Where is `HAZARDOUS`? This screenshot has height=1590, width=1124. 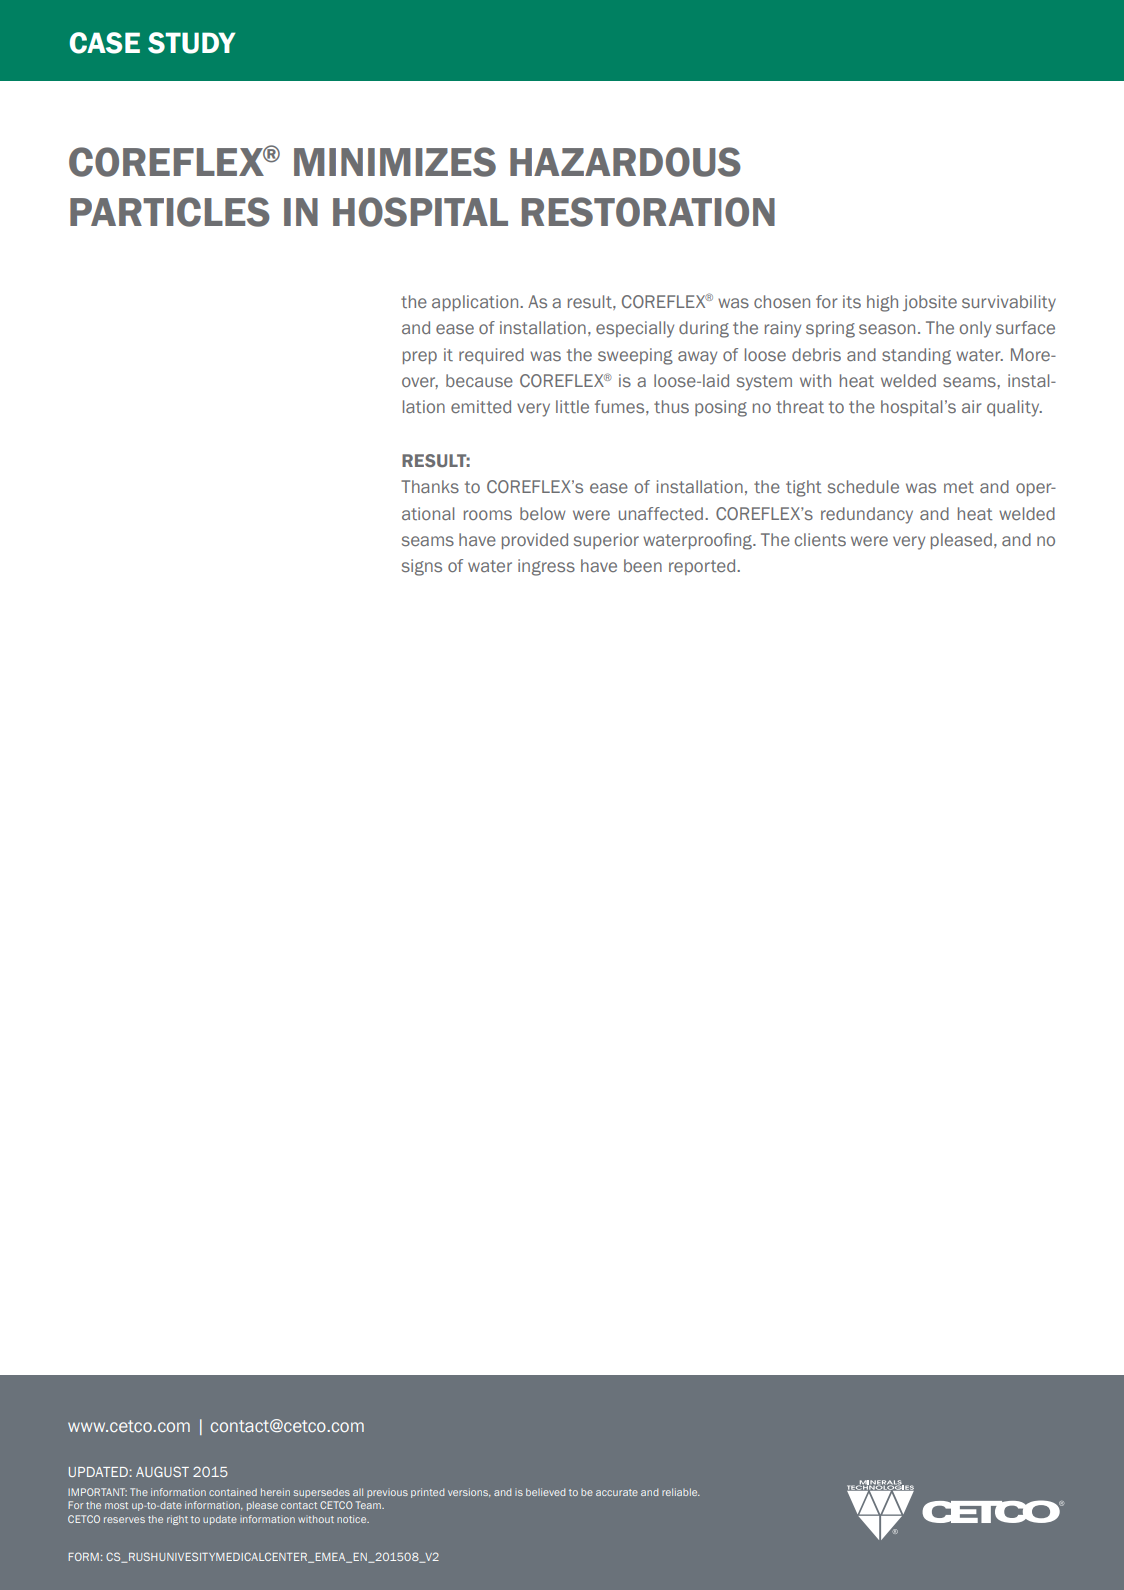
HAZARDOUS is located at coordinates (625, 162).
